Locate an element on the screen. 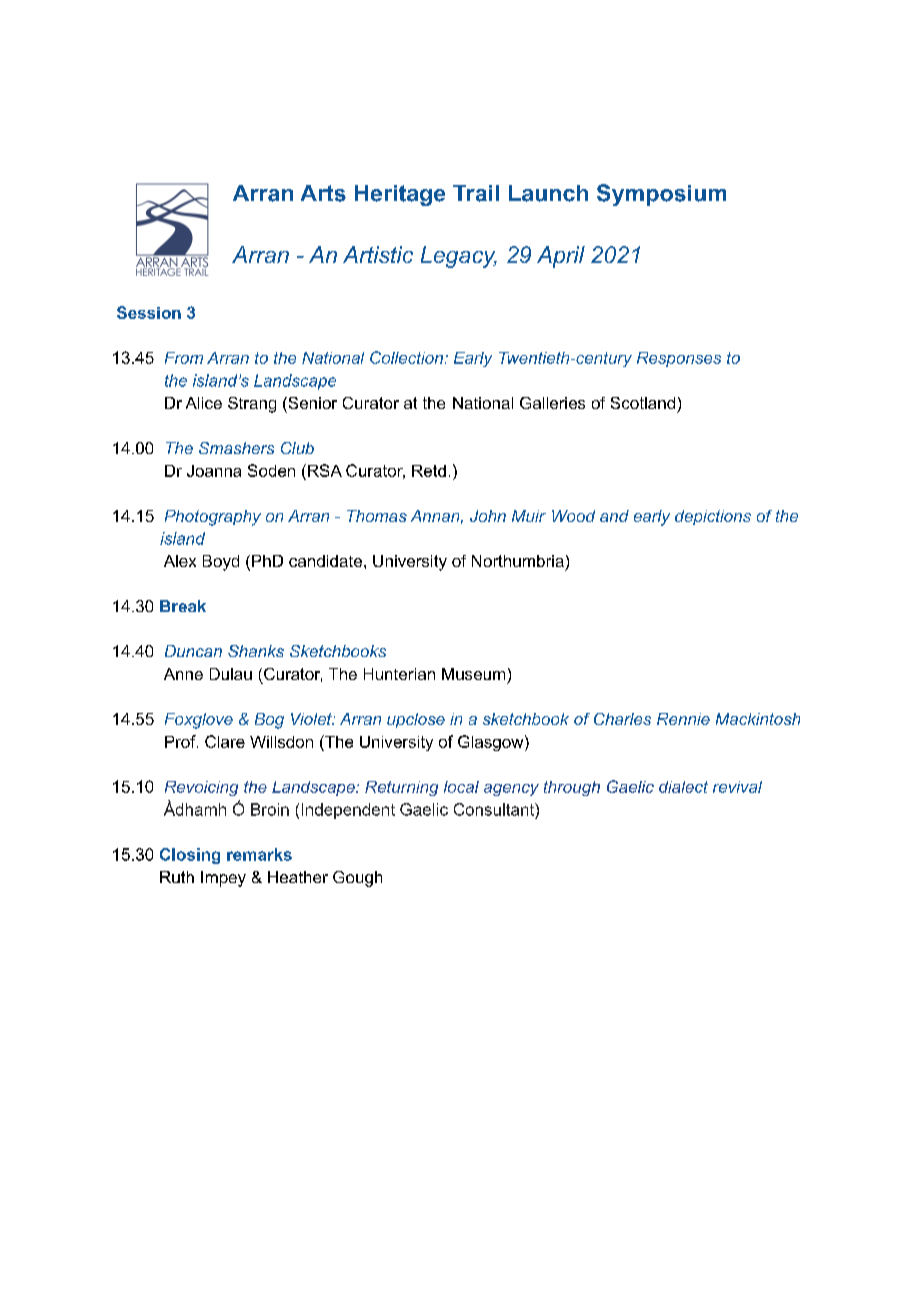 Image resolution: width=924 pixels, height=1307 pixels. Closing is located at coordinates (190, 856).
